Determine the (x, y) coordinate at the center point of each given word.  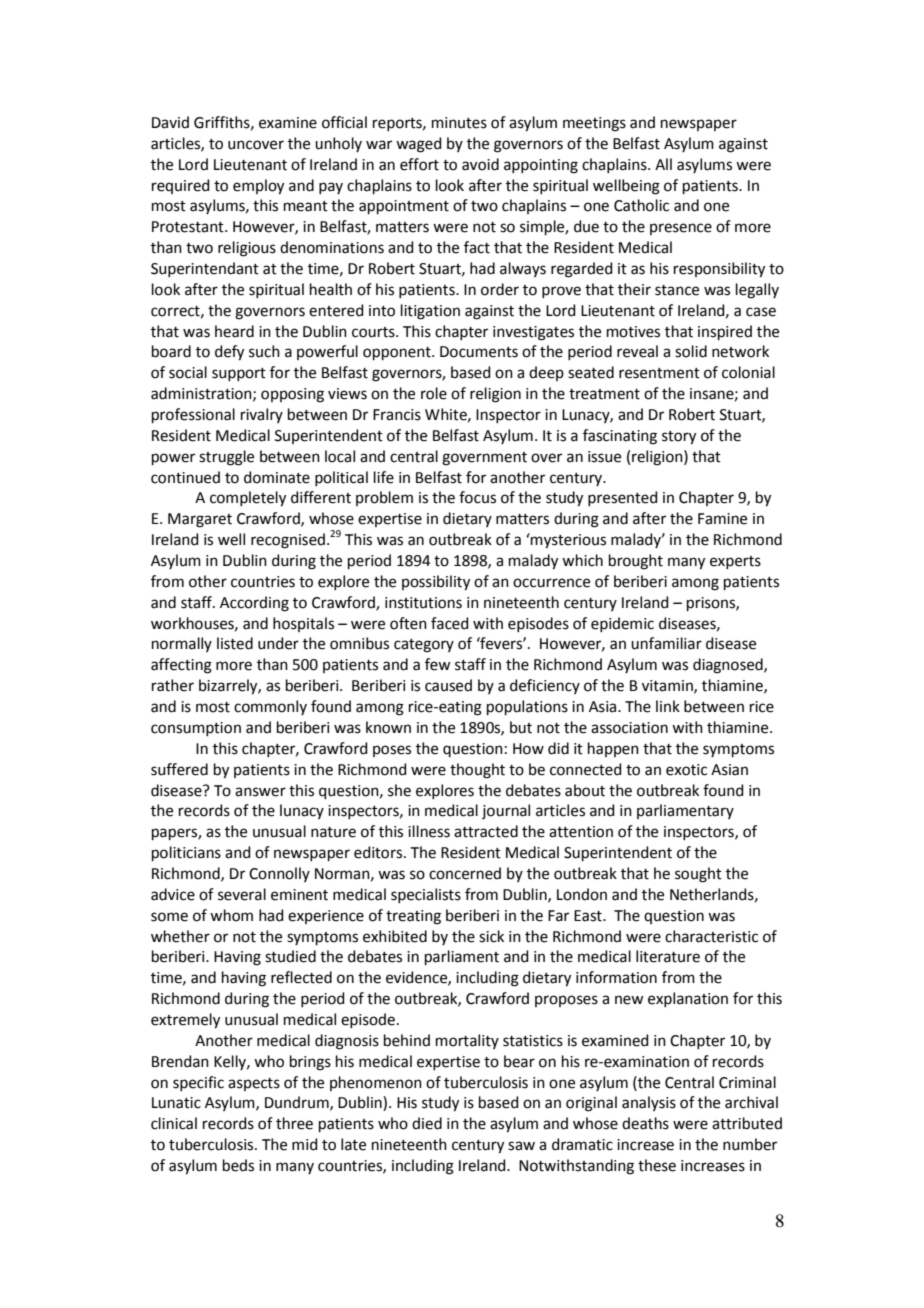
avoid (480, 164)
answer (260, 792)
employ (258, 187)
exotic (686, 770)
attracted (486, 831)
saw (521, 1146)
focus (477, 497)
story (679, 438)
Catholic (641, 205)
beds (238, 1165)
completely (248, 499)
